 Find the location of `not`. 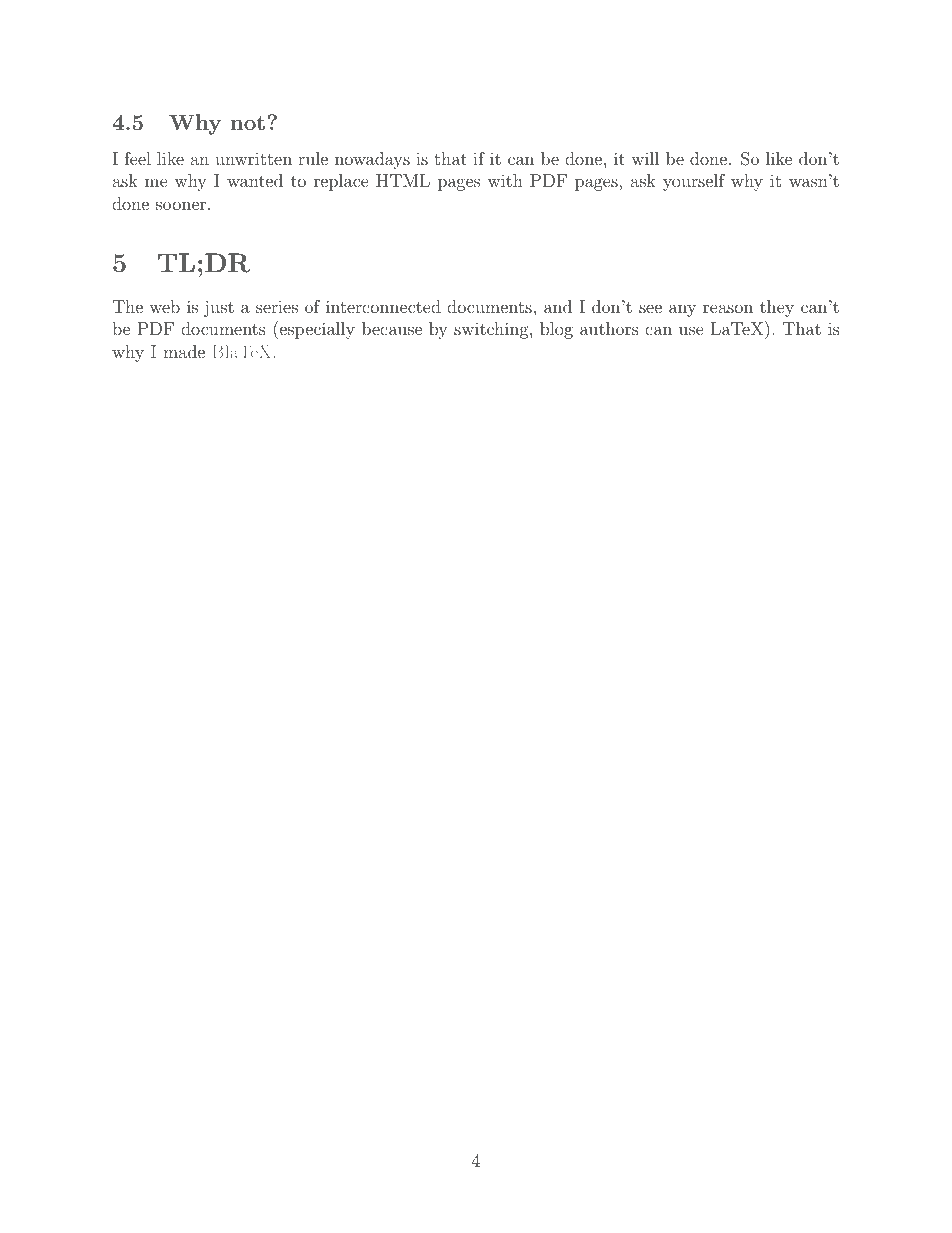

not is located at coordinates (247, 123).
